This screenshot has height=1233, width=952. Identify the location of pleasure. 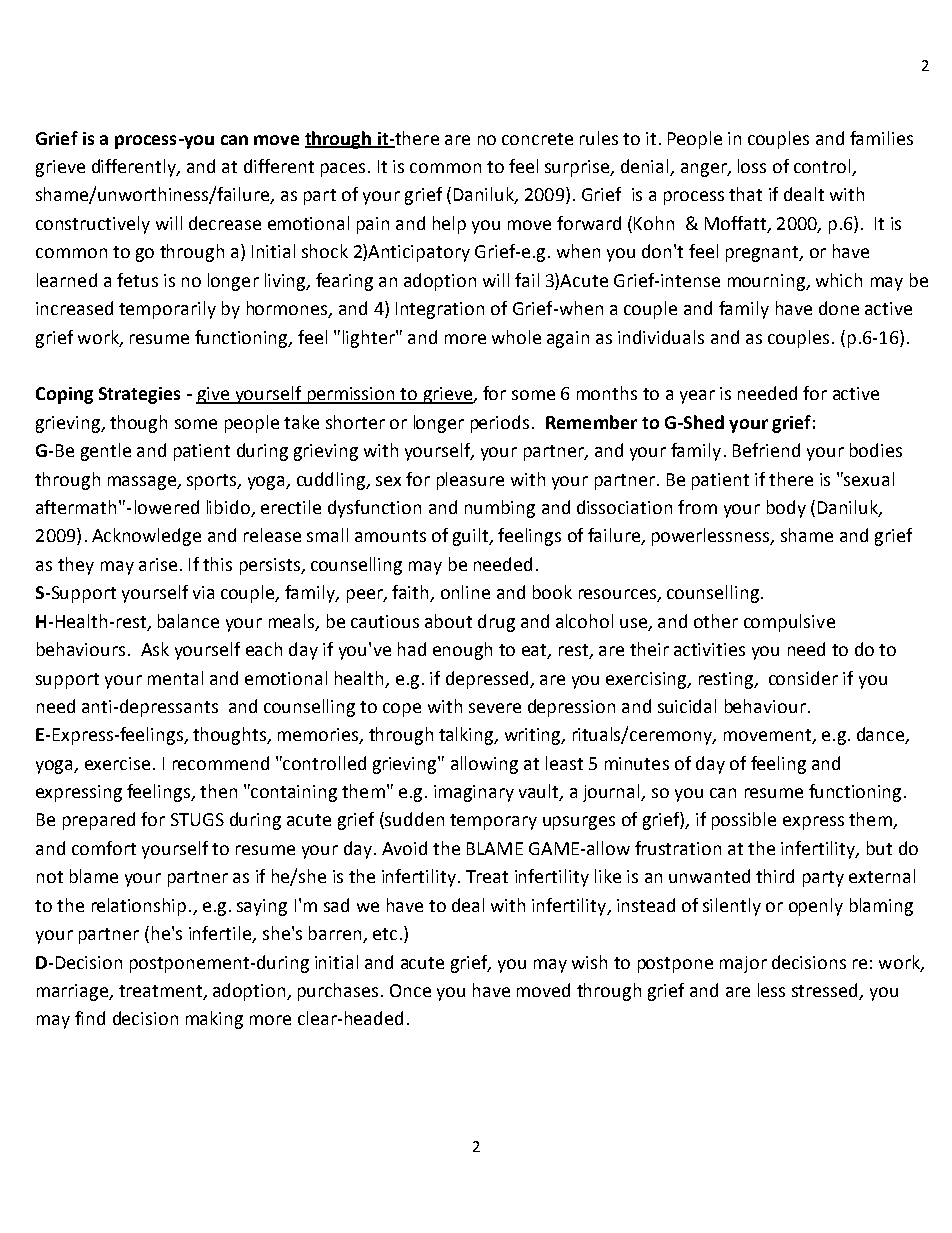
(470, 481).
